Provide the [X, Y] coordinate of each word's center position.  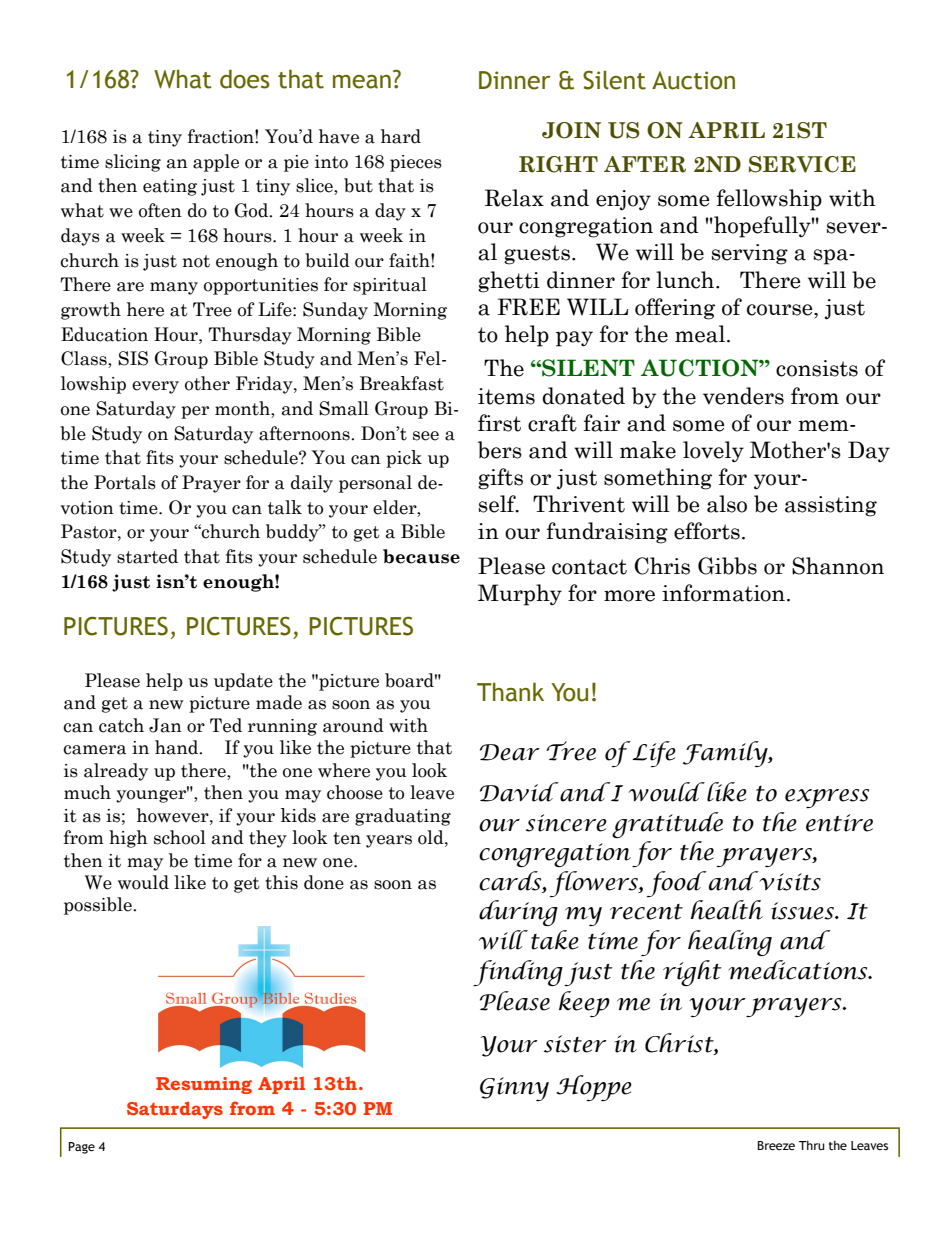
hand [178, 747]
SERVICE [802, 164]
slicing [133, 163]
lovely [713, 451]
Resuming [204, 1085]
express [827, 798]
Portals [125, 482]
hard [401, 136]
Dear [510, 752]
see [426, 436]
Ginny [514, 1089]
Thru [812, 1145]
